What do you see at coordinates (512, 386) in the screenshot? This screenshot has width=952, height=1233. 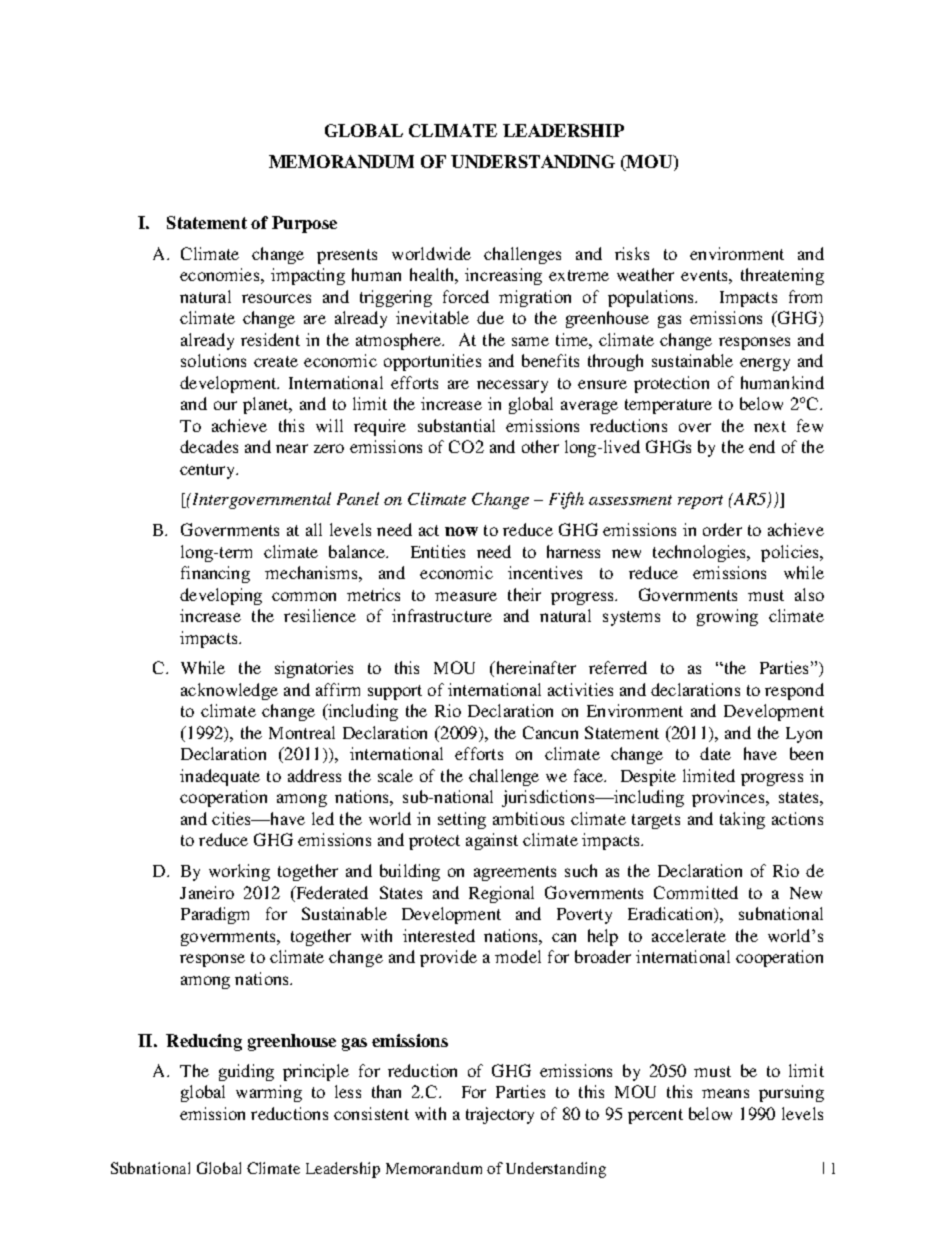 I see `necessary` at bounding box center [512, 386].
